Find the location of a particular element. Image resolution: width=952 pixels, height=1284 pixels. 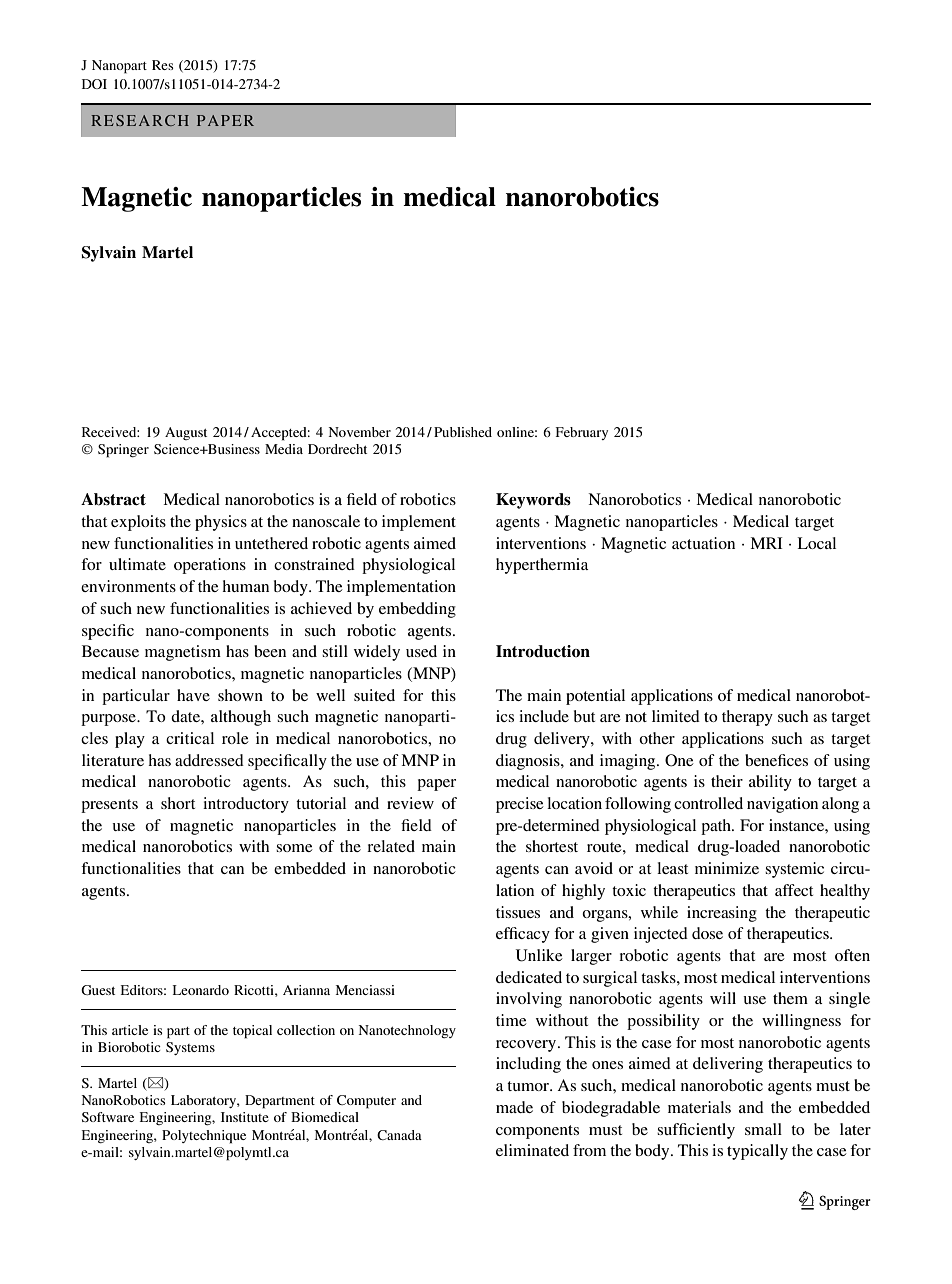

Keywords is located at coordinates (533, 501).
